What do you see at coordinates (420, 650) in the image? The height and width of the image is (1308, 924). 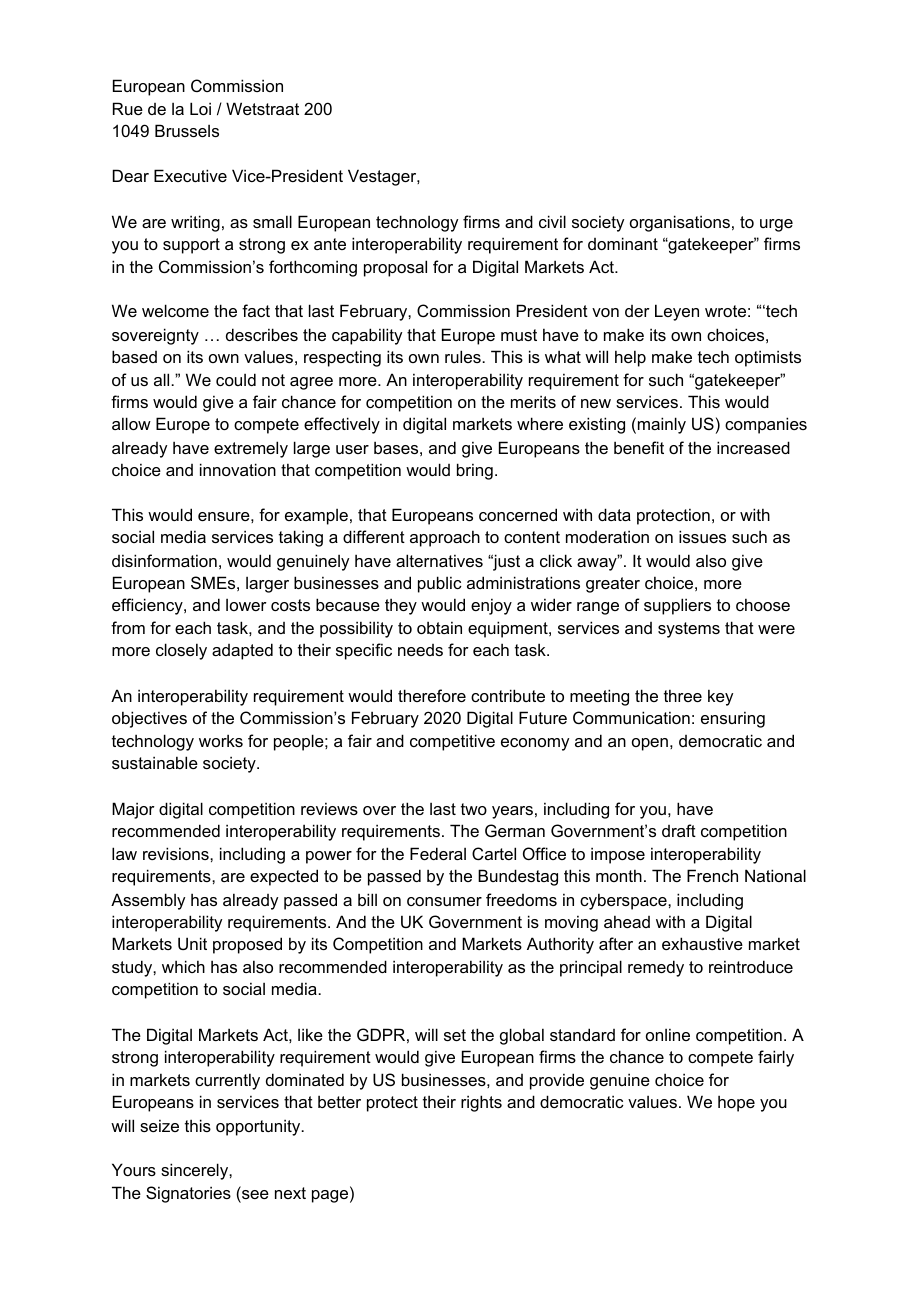 I see `needs` at bounding box center [420, 650].
